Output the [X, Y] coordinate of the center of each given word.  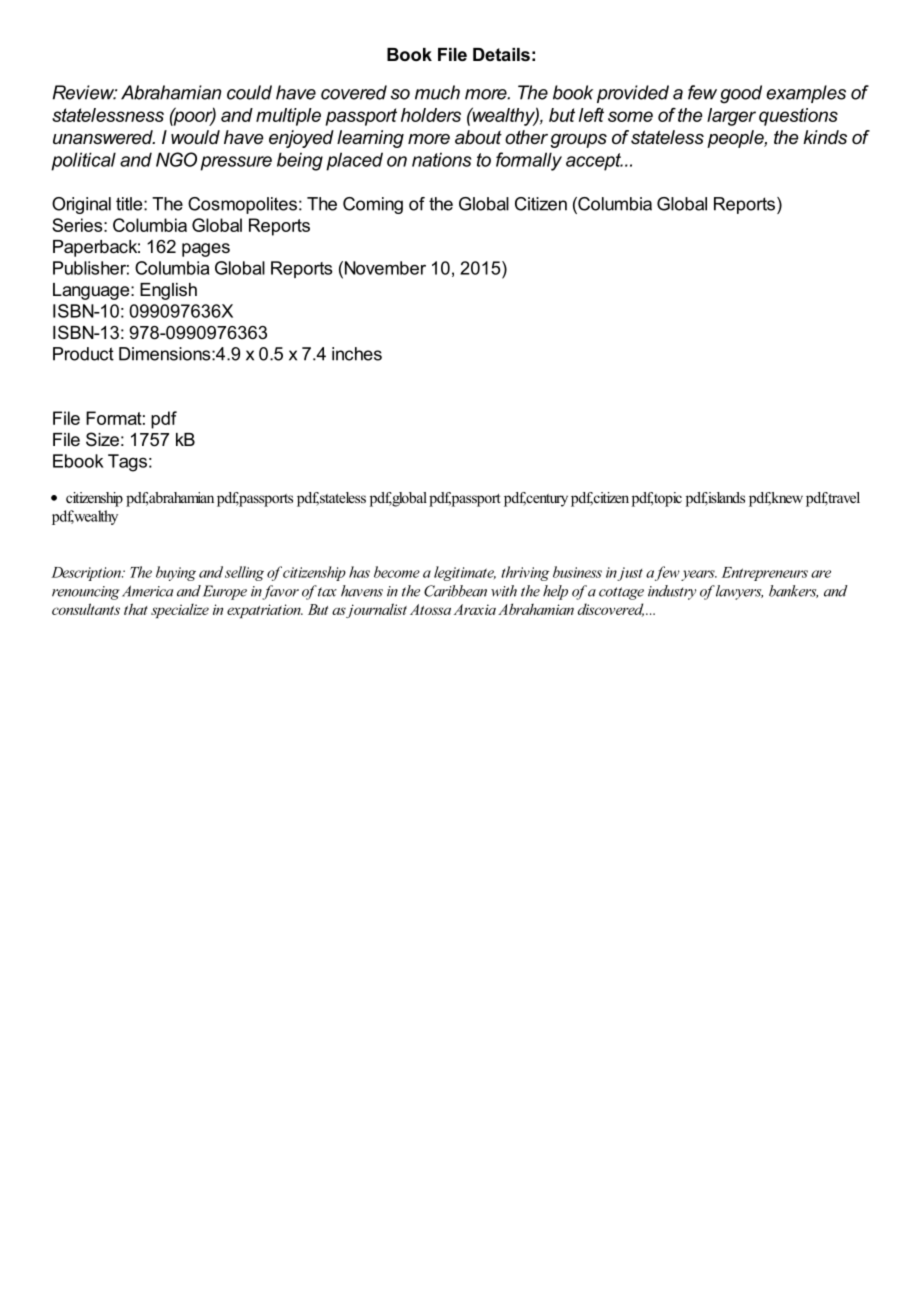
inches [357, 354]
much [437, 92]
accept [594, 162]
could [249, 92]
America [148, 591]
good [741, 94]
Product [83, 354]
